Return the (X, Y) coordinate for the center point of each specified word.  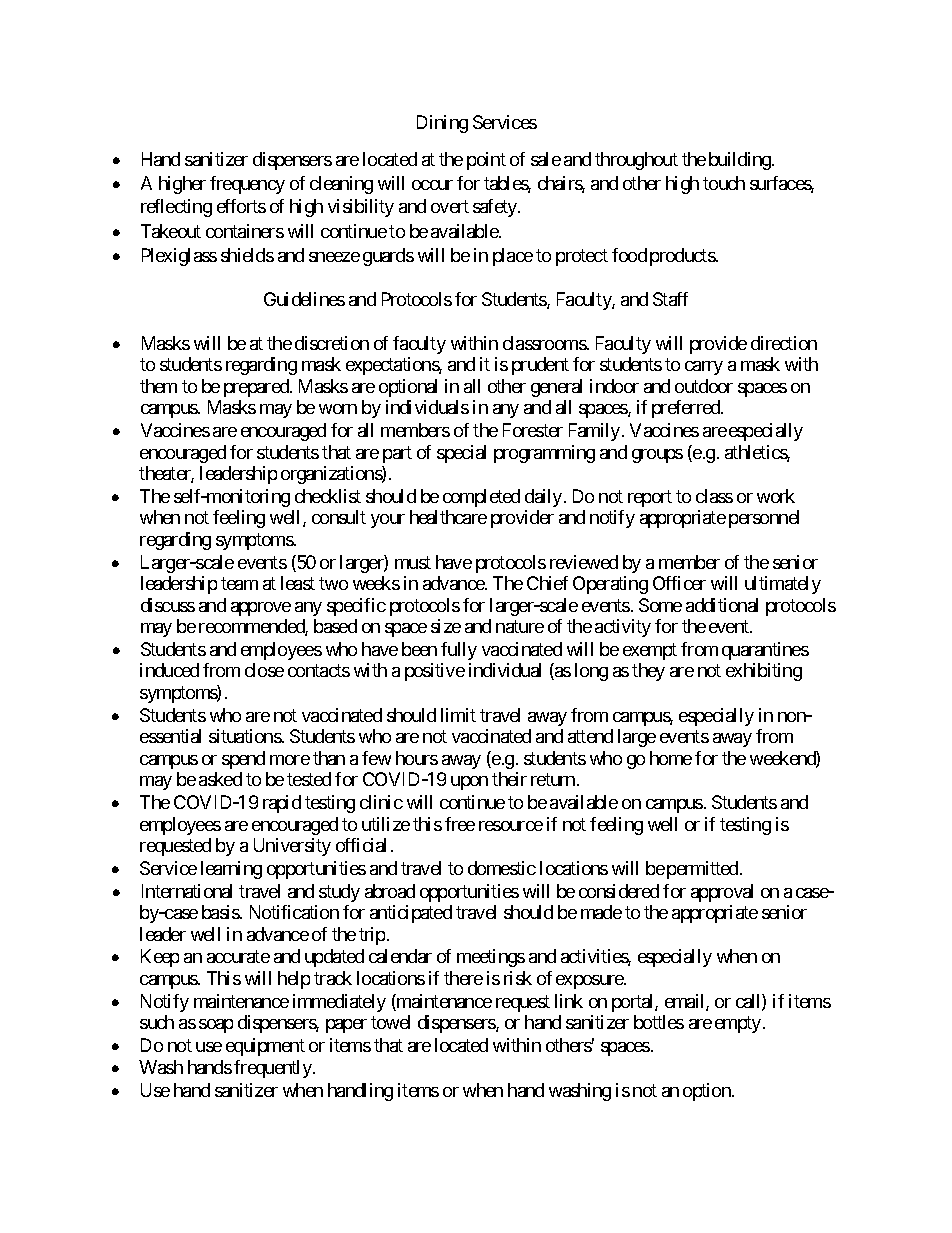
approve (261, 609)
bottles (659, 1022)
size (446, 626)
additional (722, 605)
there (463, 978)
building (741, 161)
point (486, 161)
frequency (247, 185)
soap (216, 1026)
